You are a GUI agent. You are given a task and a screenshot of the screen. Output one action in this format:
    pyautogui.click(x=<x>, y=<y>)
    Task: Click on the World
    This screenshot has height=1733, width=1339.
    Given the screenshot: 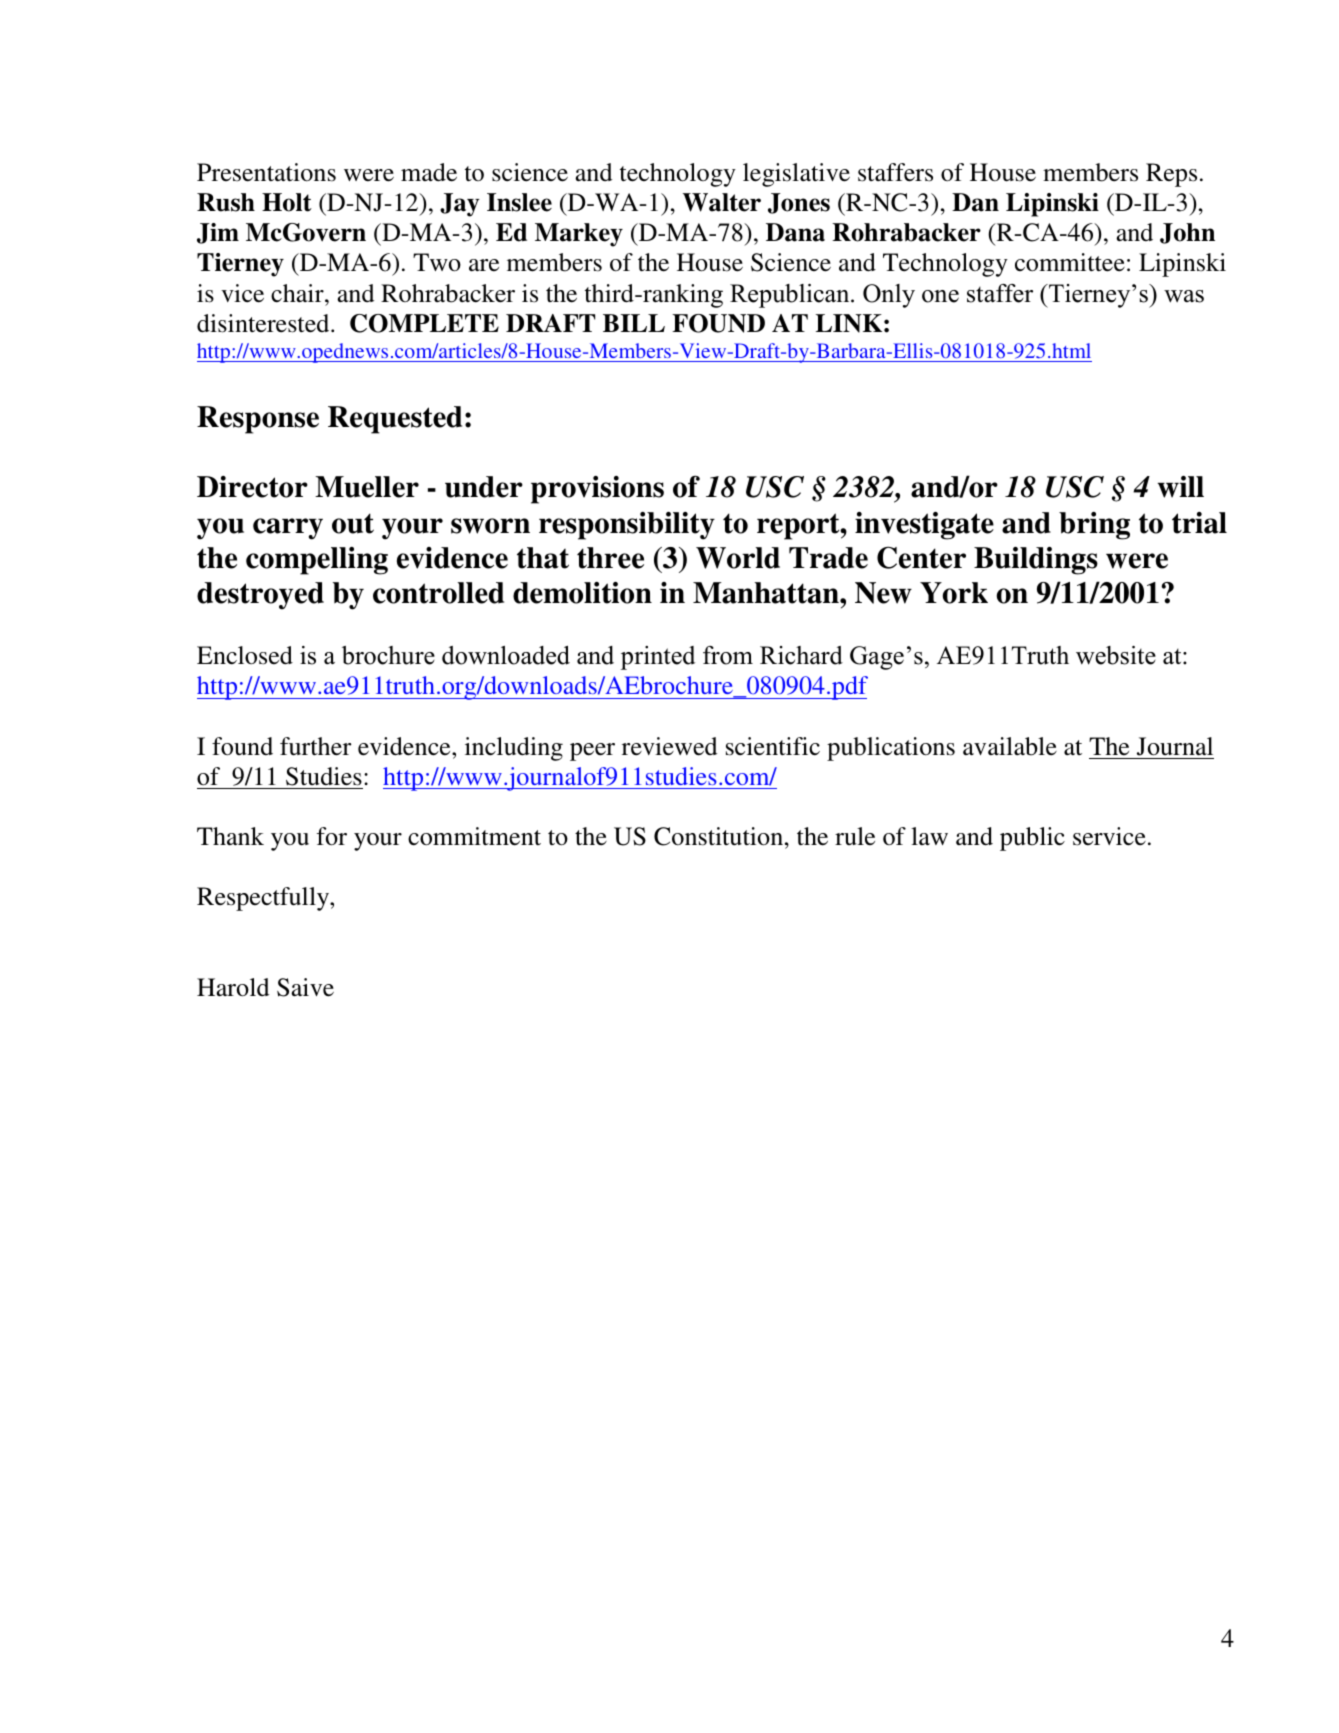 What is the action you would take?
    pyautogui.click(x=738, y=558)
